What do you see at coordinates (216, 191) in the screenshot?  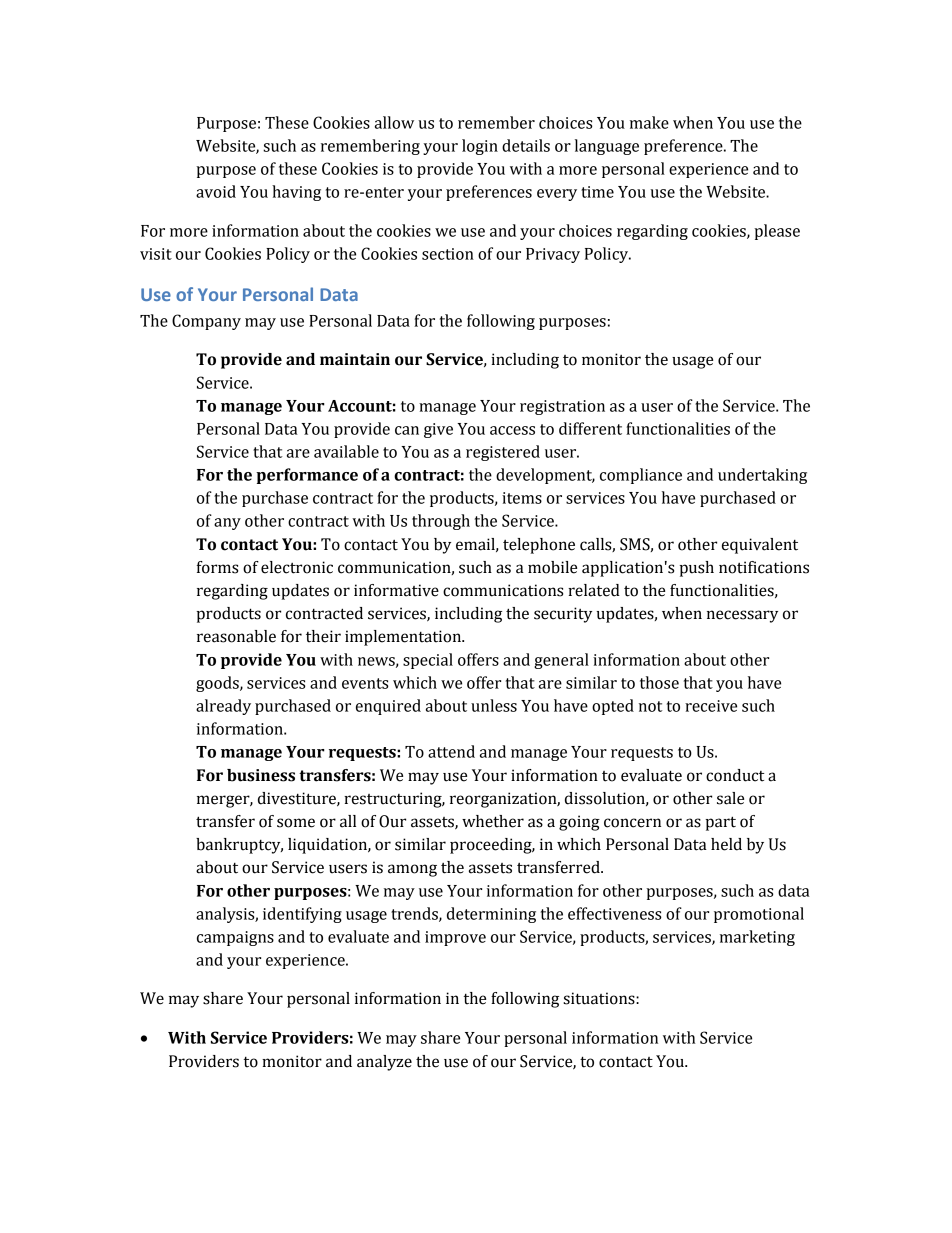 I see `avoid` at bounding box center [216, 191].
